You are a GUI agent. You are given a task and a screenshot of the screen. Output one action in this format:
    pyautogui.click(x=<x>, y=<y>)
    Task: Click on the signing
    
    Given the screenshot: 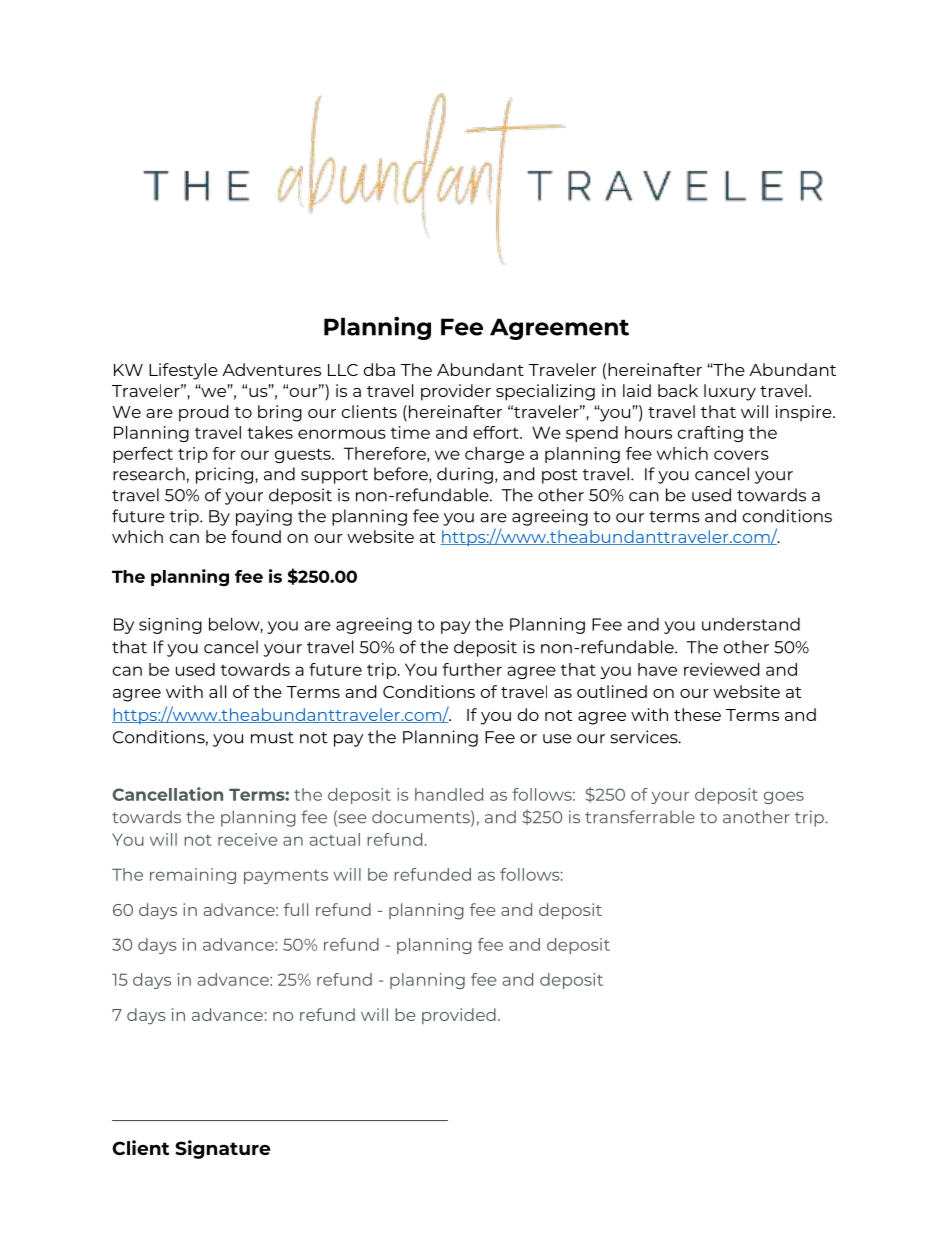 What is the action you would take?
    pyautogui.click(x=170, y=626)
